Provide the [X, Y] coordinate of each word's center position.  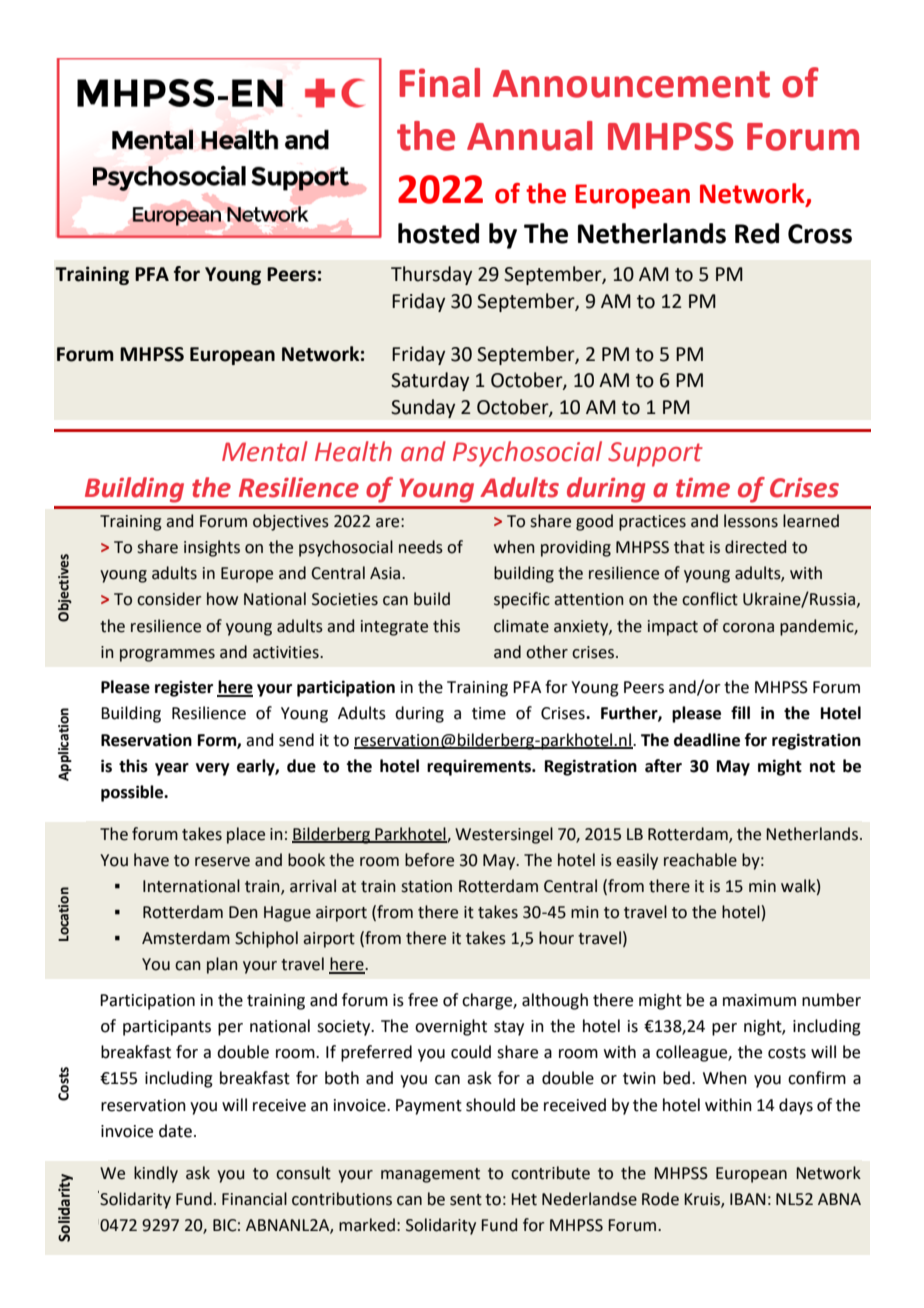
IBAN [748, 1199]
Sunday [423, 408]
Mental [265, 451]
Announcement [631, 84]
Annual [530, 136]
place [246, 835]
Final [439, 83]
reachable [700, 860]
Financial [254, 1199]
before [429, 860]
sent [466, 1200]
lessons [751, 521]
